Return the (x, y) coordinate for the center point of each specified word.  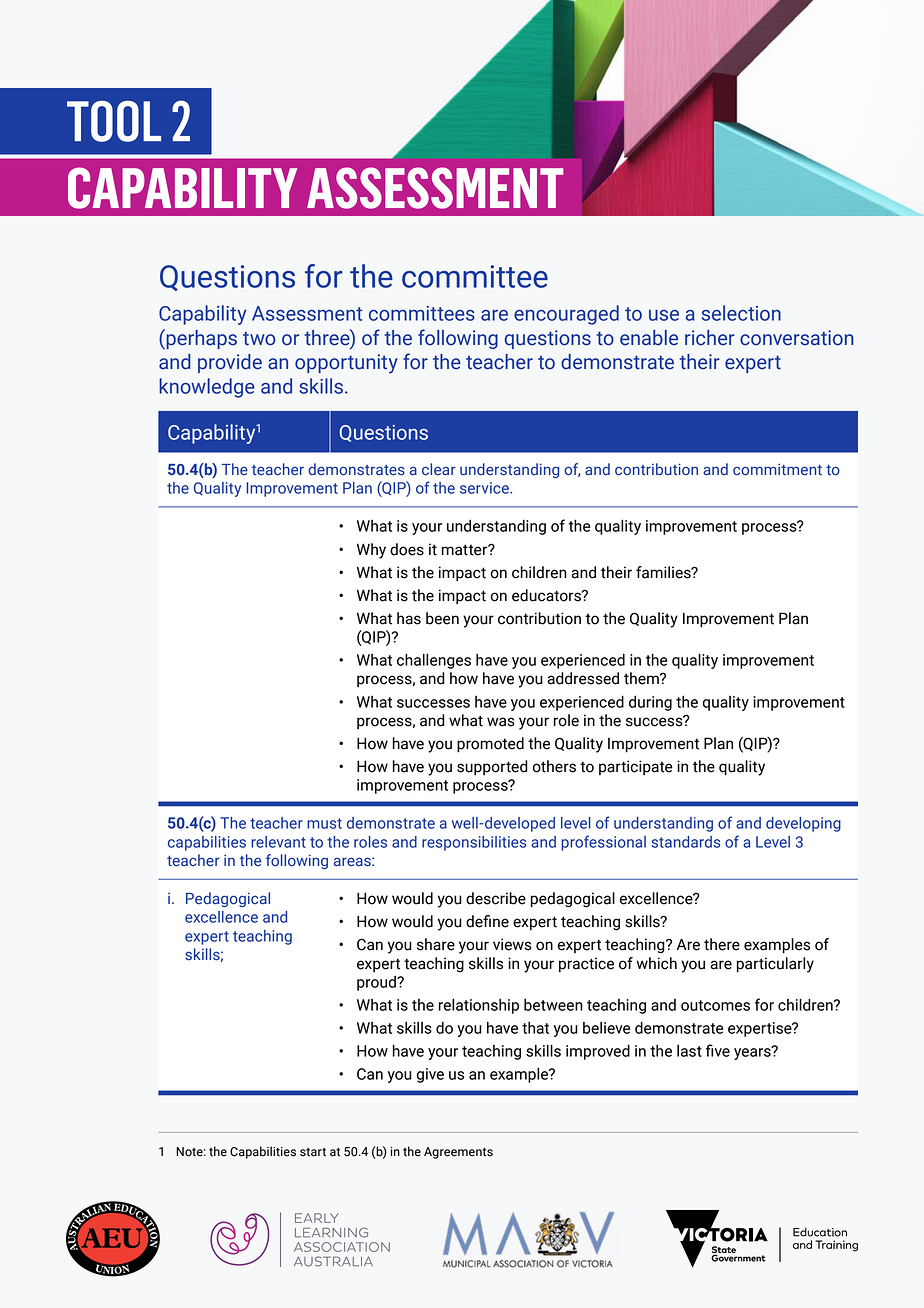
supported (492, 768)
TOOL (114, 121)
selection (741, 313)
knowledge (207, 388)
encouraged (566, 315)
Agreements (458, 1153)
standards (685, 842)
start (313, 1152)
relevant (278, 842)
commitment (777, 470)
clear (439, 469)
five (718, 1050)
